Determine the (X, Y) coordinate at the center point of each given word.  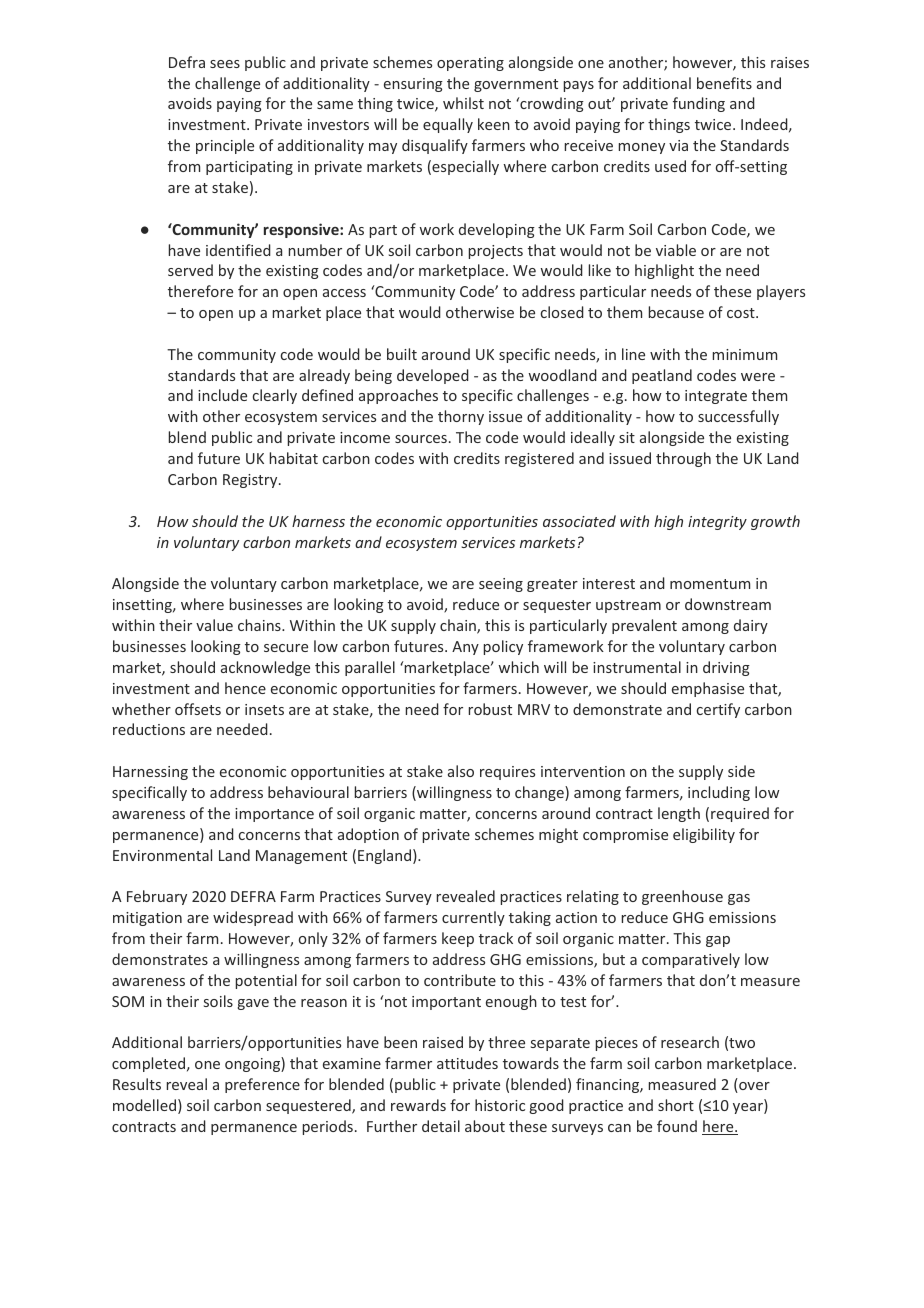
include (222, 395)
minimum (745, 354)
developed (433, 376)
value (214, 625)
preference (262, 1085)
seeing (501, 585)
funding (699, 104)
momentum (710, 584)
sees (225, 64)
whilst (463, 103)
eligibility (704, 835)
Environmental (162, 855)
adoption (368, 835)
